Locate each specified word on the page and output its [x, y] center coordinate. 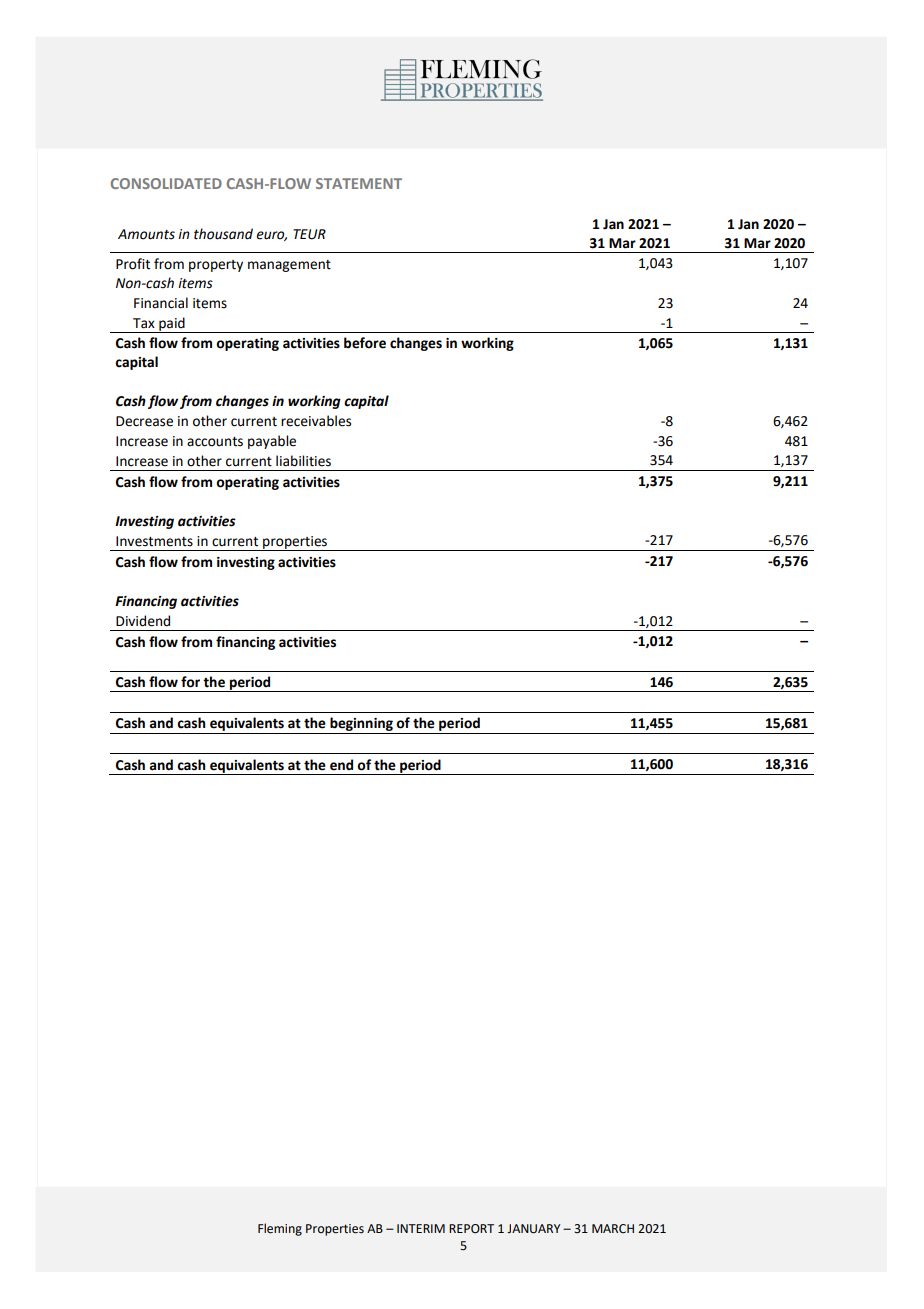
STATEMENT [359, 183]
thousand [223, 234]
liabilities [303, 461]
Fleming [280, 1229]
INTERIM [421, 1228]
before [365, 343]
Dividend [143, 621]
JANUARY [533, 1229]
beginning [361, 724]
